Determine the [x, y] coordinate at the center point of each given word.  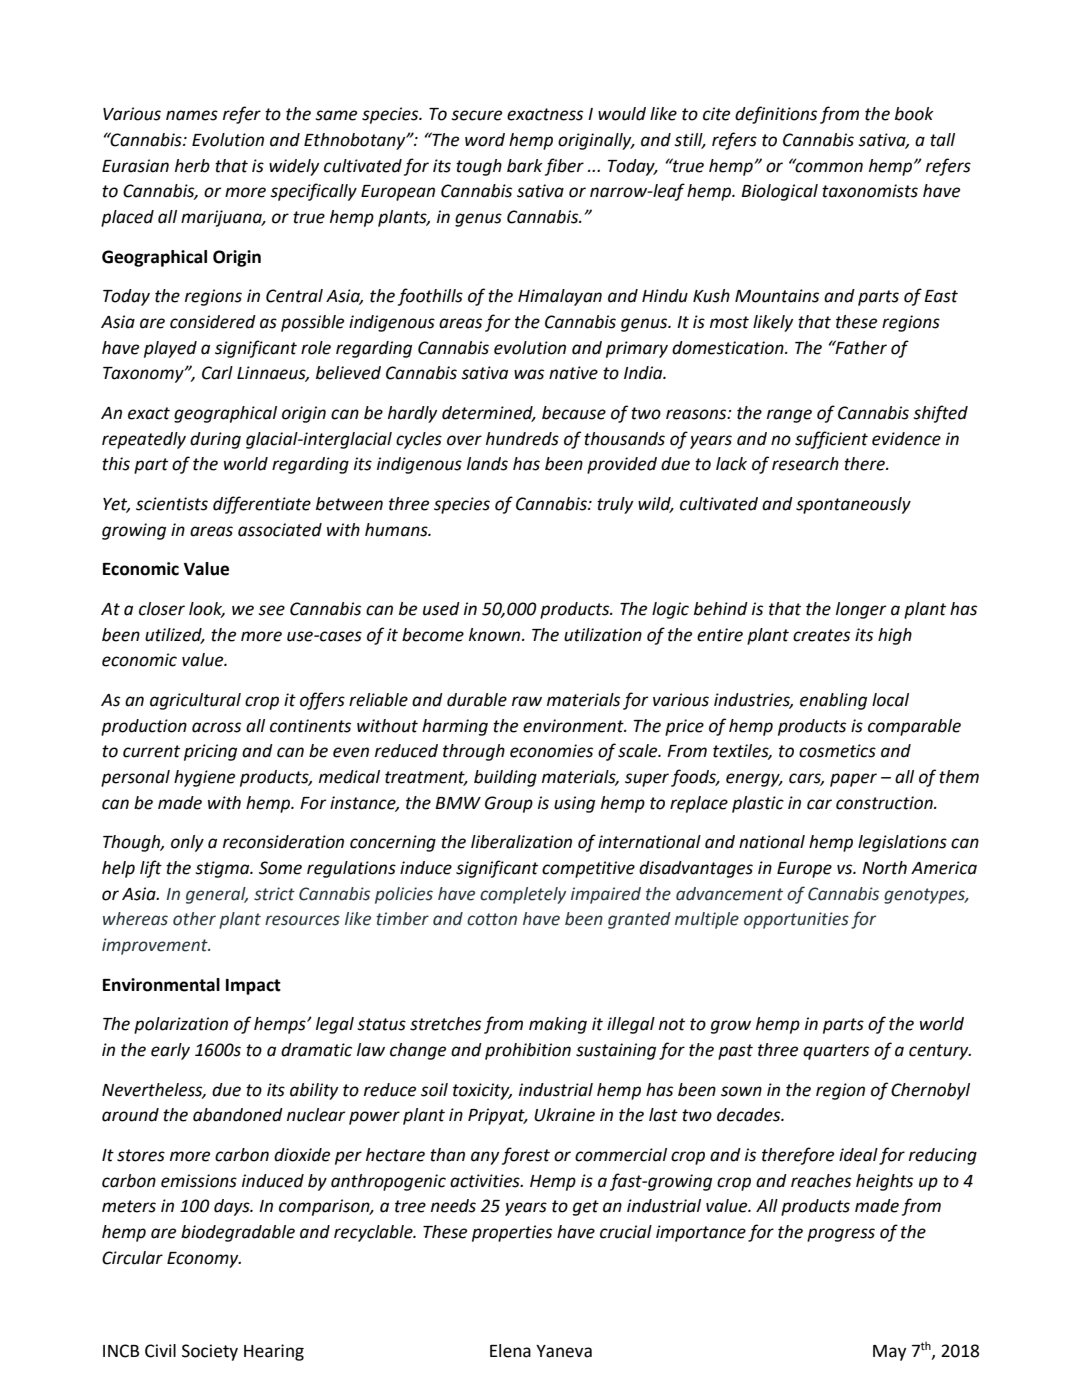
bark [525, 166]
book [914, 114]
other [194, 919]
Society [210, 1352]
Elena [510, 1351]
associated [280, 530]
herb [192, 166]
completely [523, 895]
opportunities [796, 920]
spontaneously [853, 505]
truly [615, 505]
